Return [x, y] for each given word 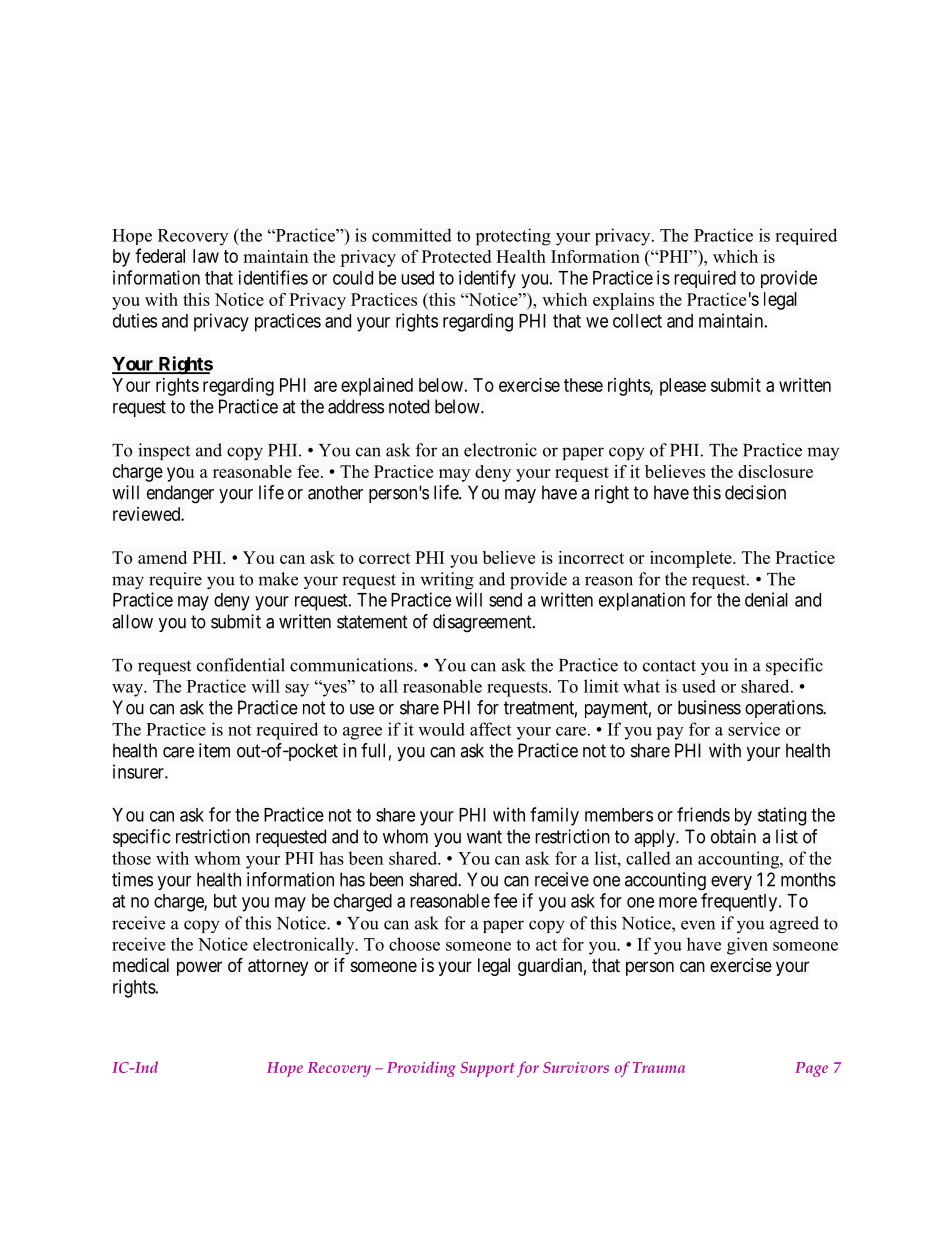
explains [623, 301]
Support [487, 1069]
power [199, 968]
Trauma [659, 1067]
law [206, 256]
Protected [456, 256]
